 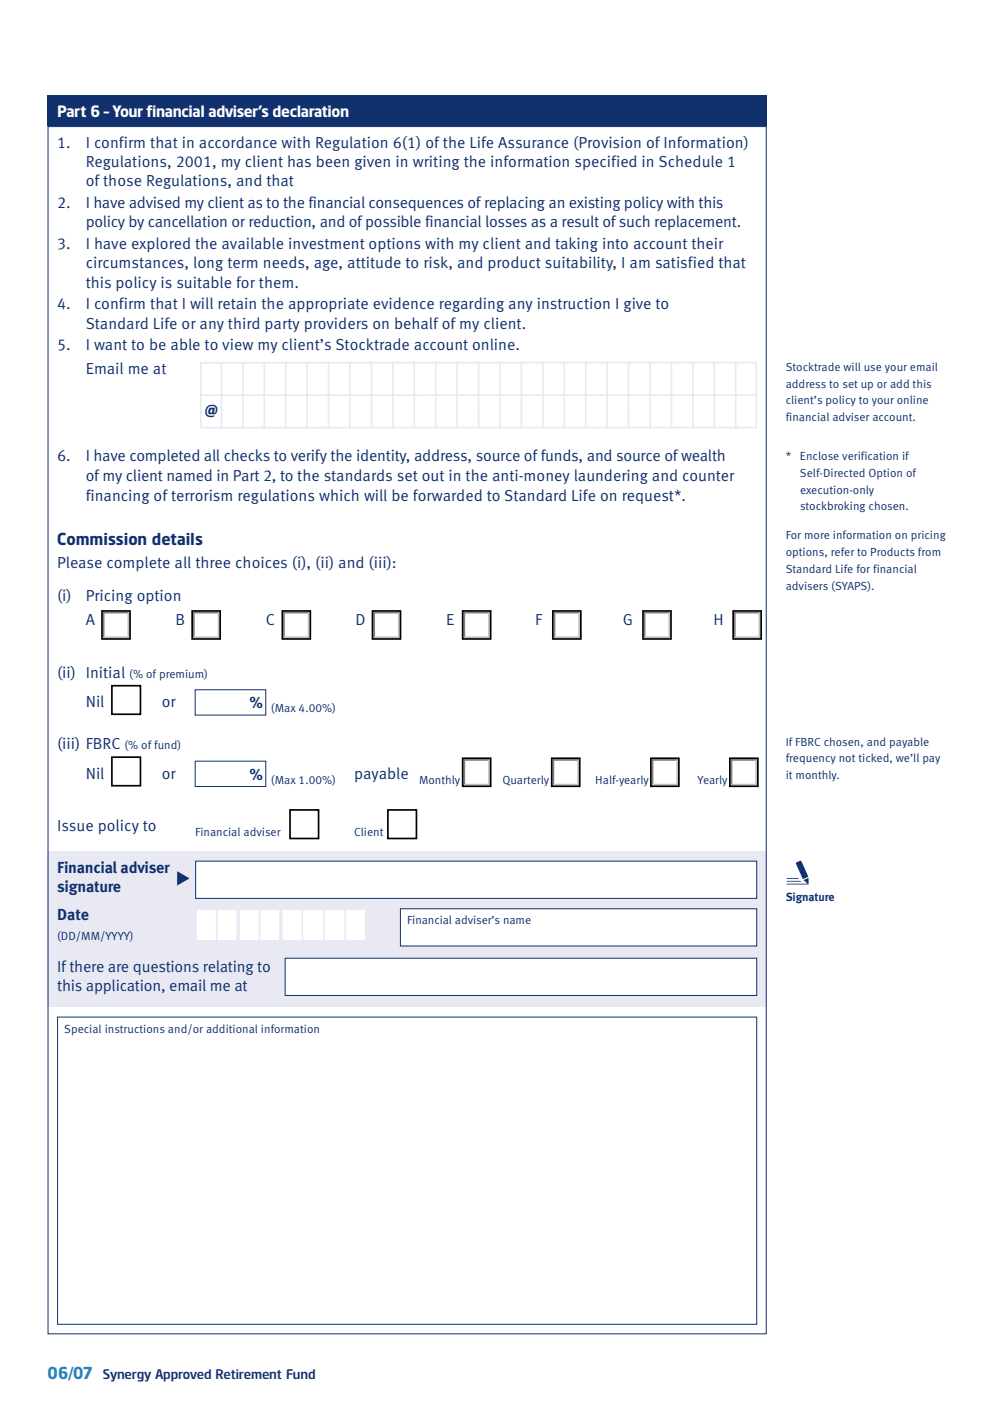 I want to click on Assurance, so click(x=533, y=142).
